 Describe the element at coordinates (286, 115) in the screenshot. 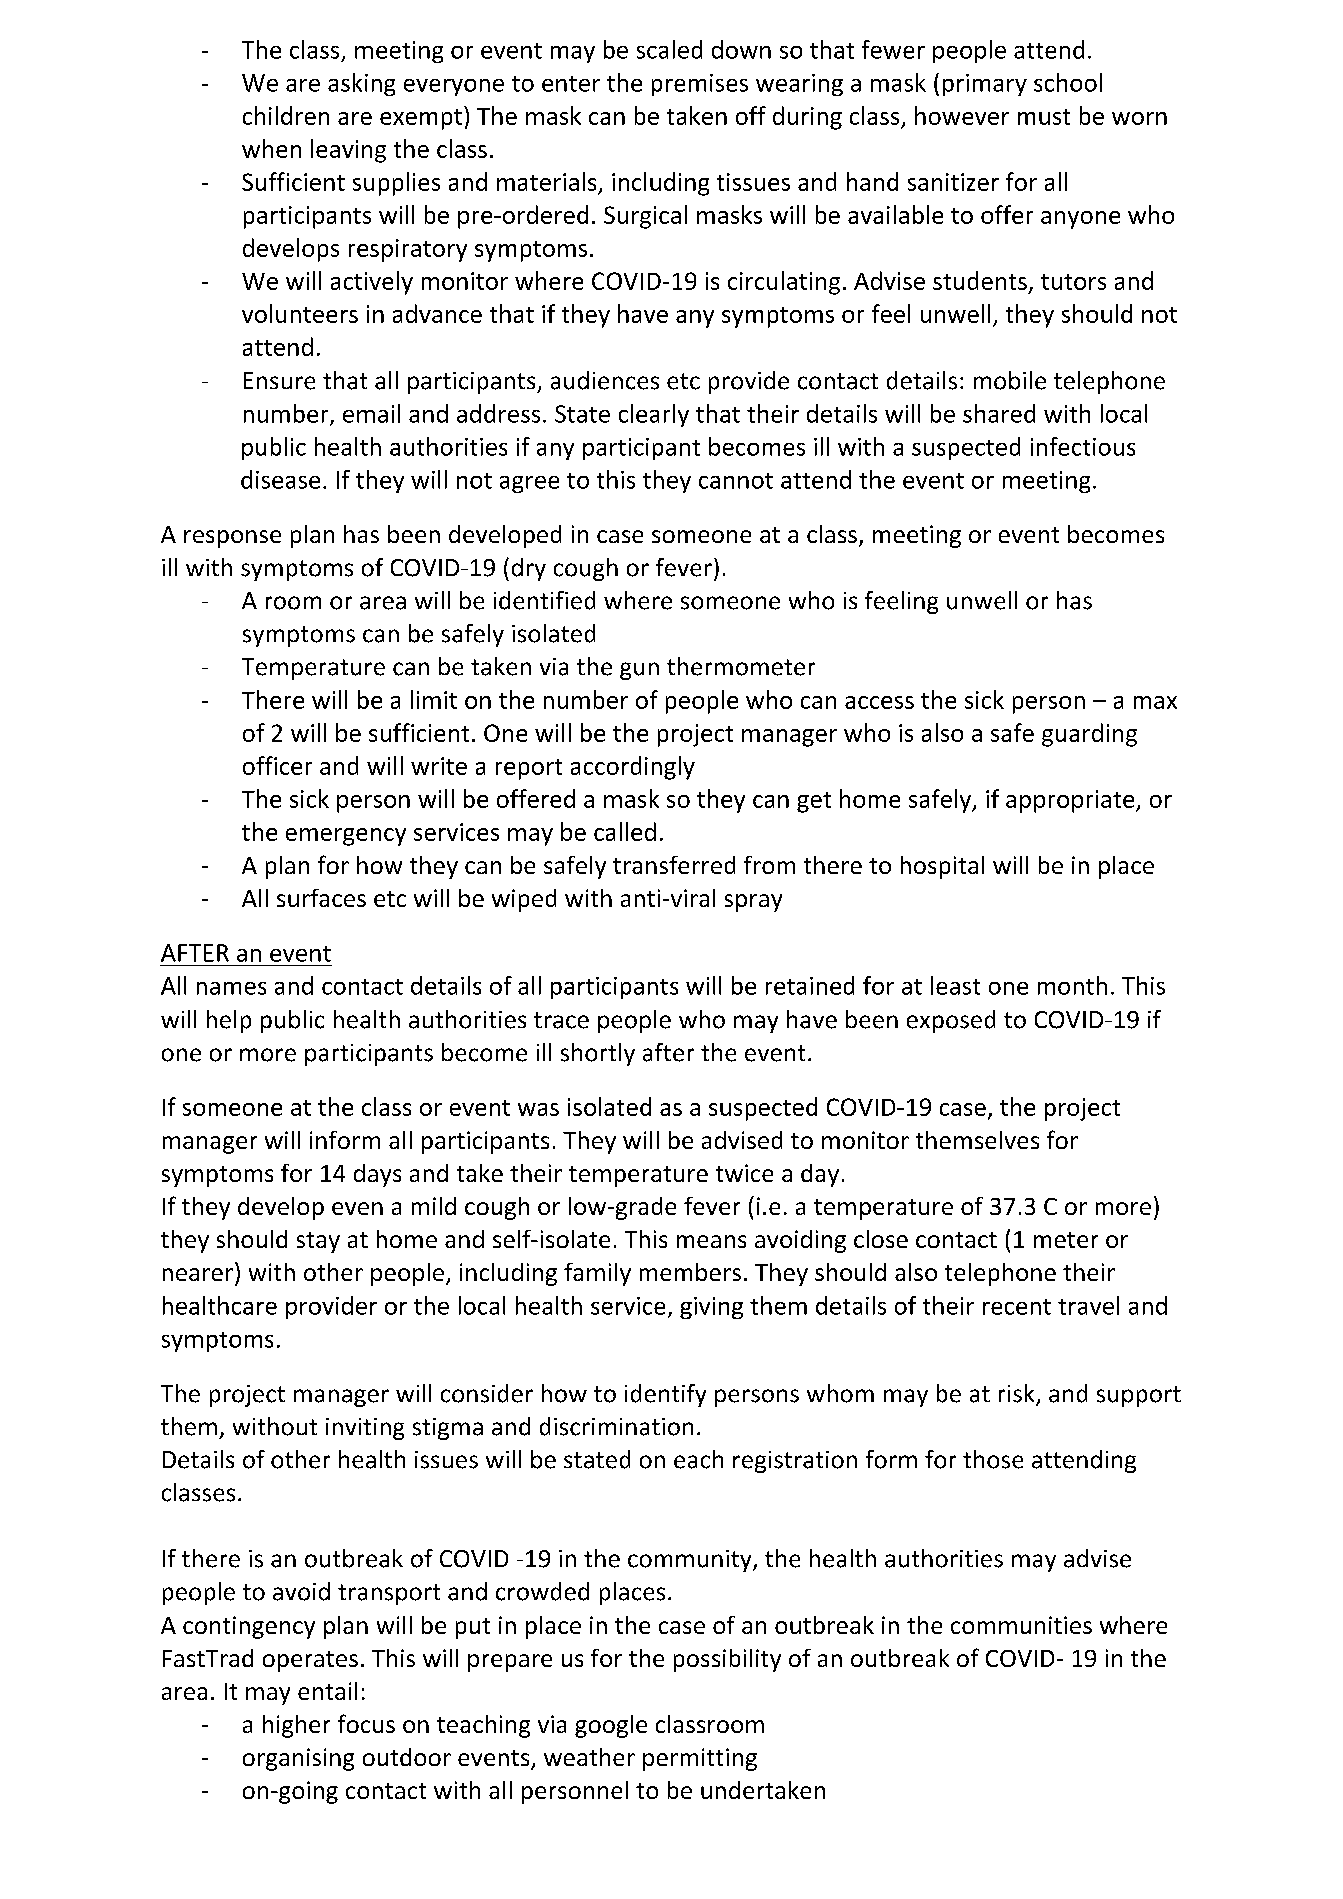

I see `children` at that location.
